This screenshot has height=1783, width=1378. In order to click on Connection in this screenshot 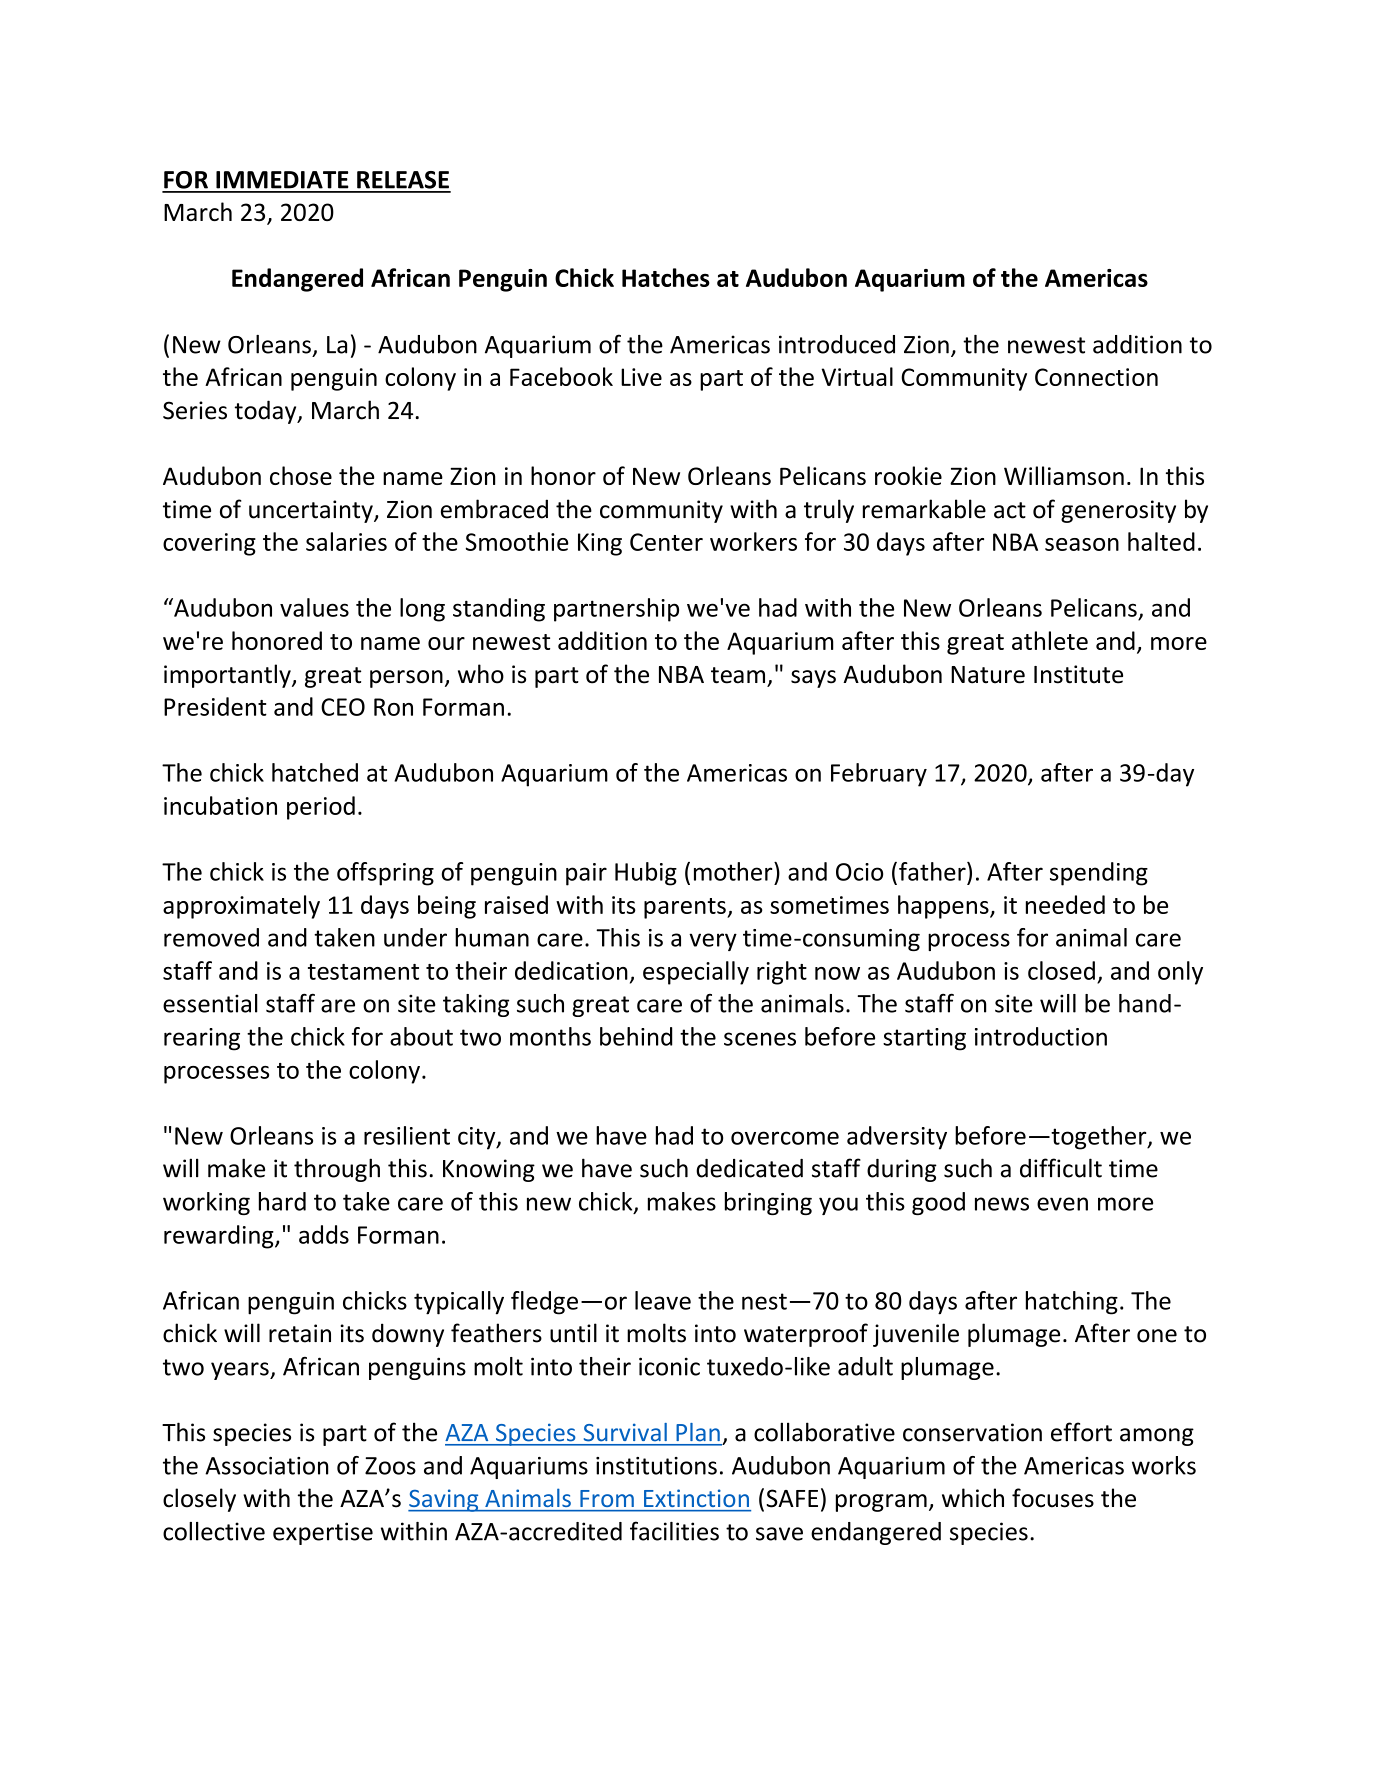, I will do `click(1096, 377)`.
